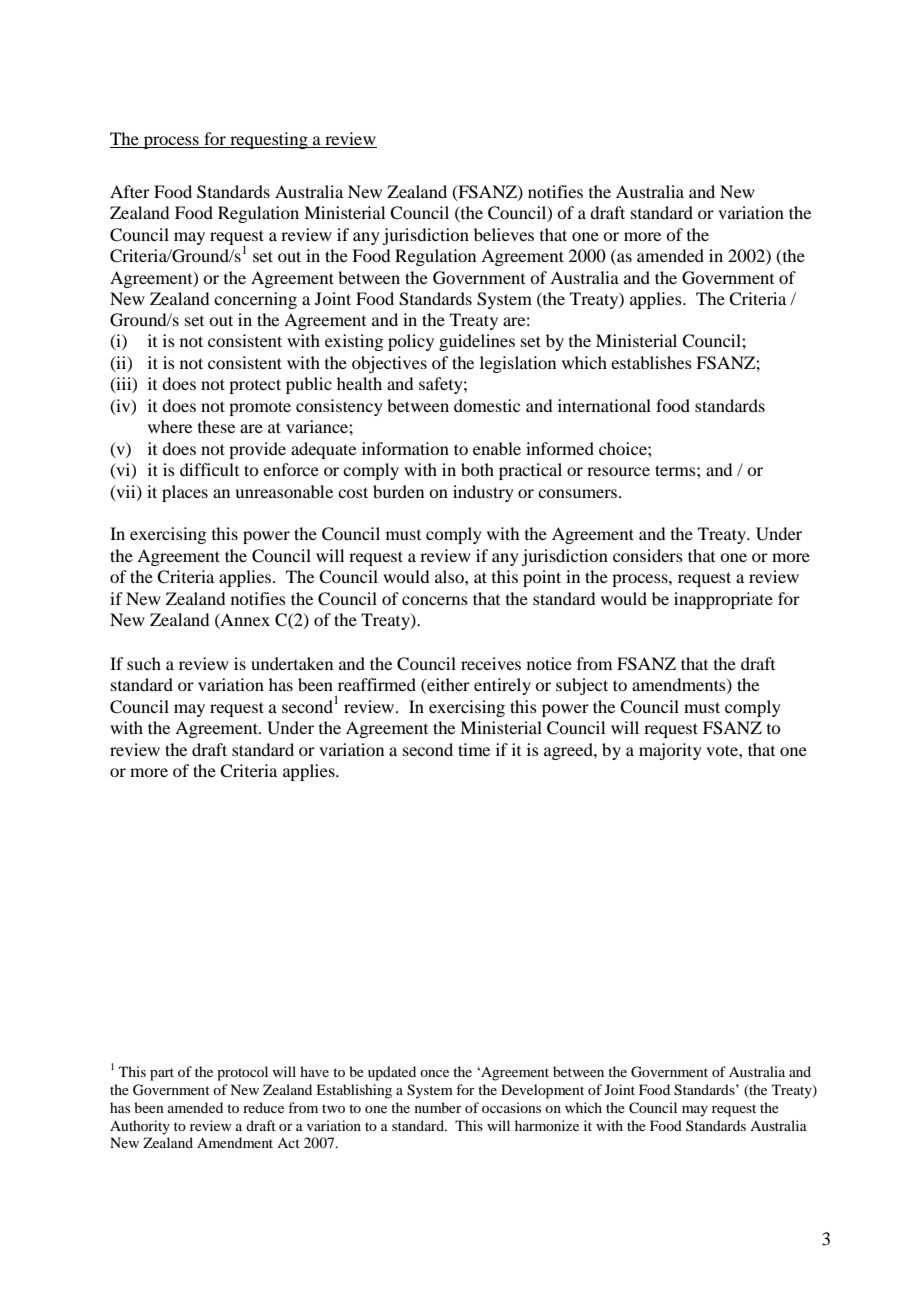 This screenshot has height=1309, width=924. What do you see at coordinates (582, 686) in the screenshot?
I see `subject` at bounding box center [582, 686].
